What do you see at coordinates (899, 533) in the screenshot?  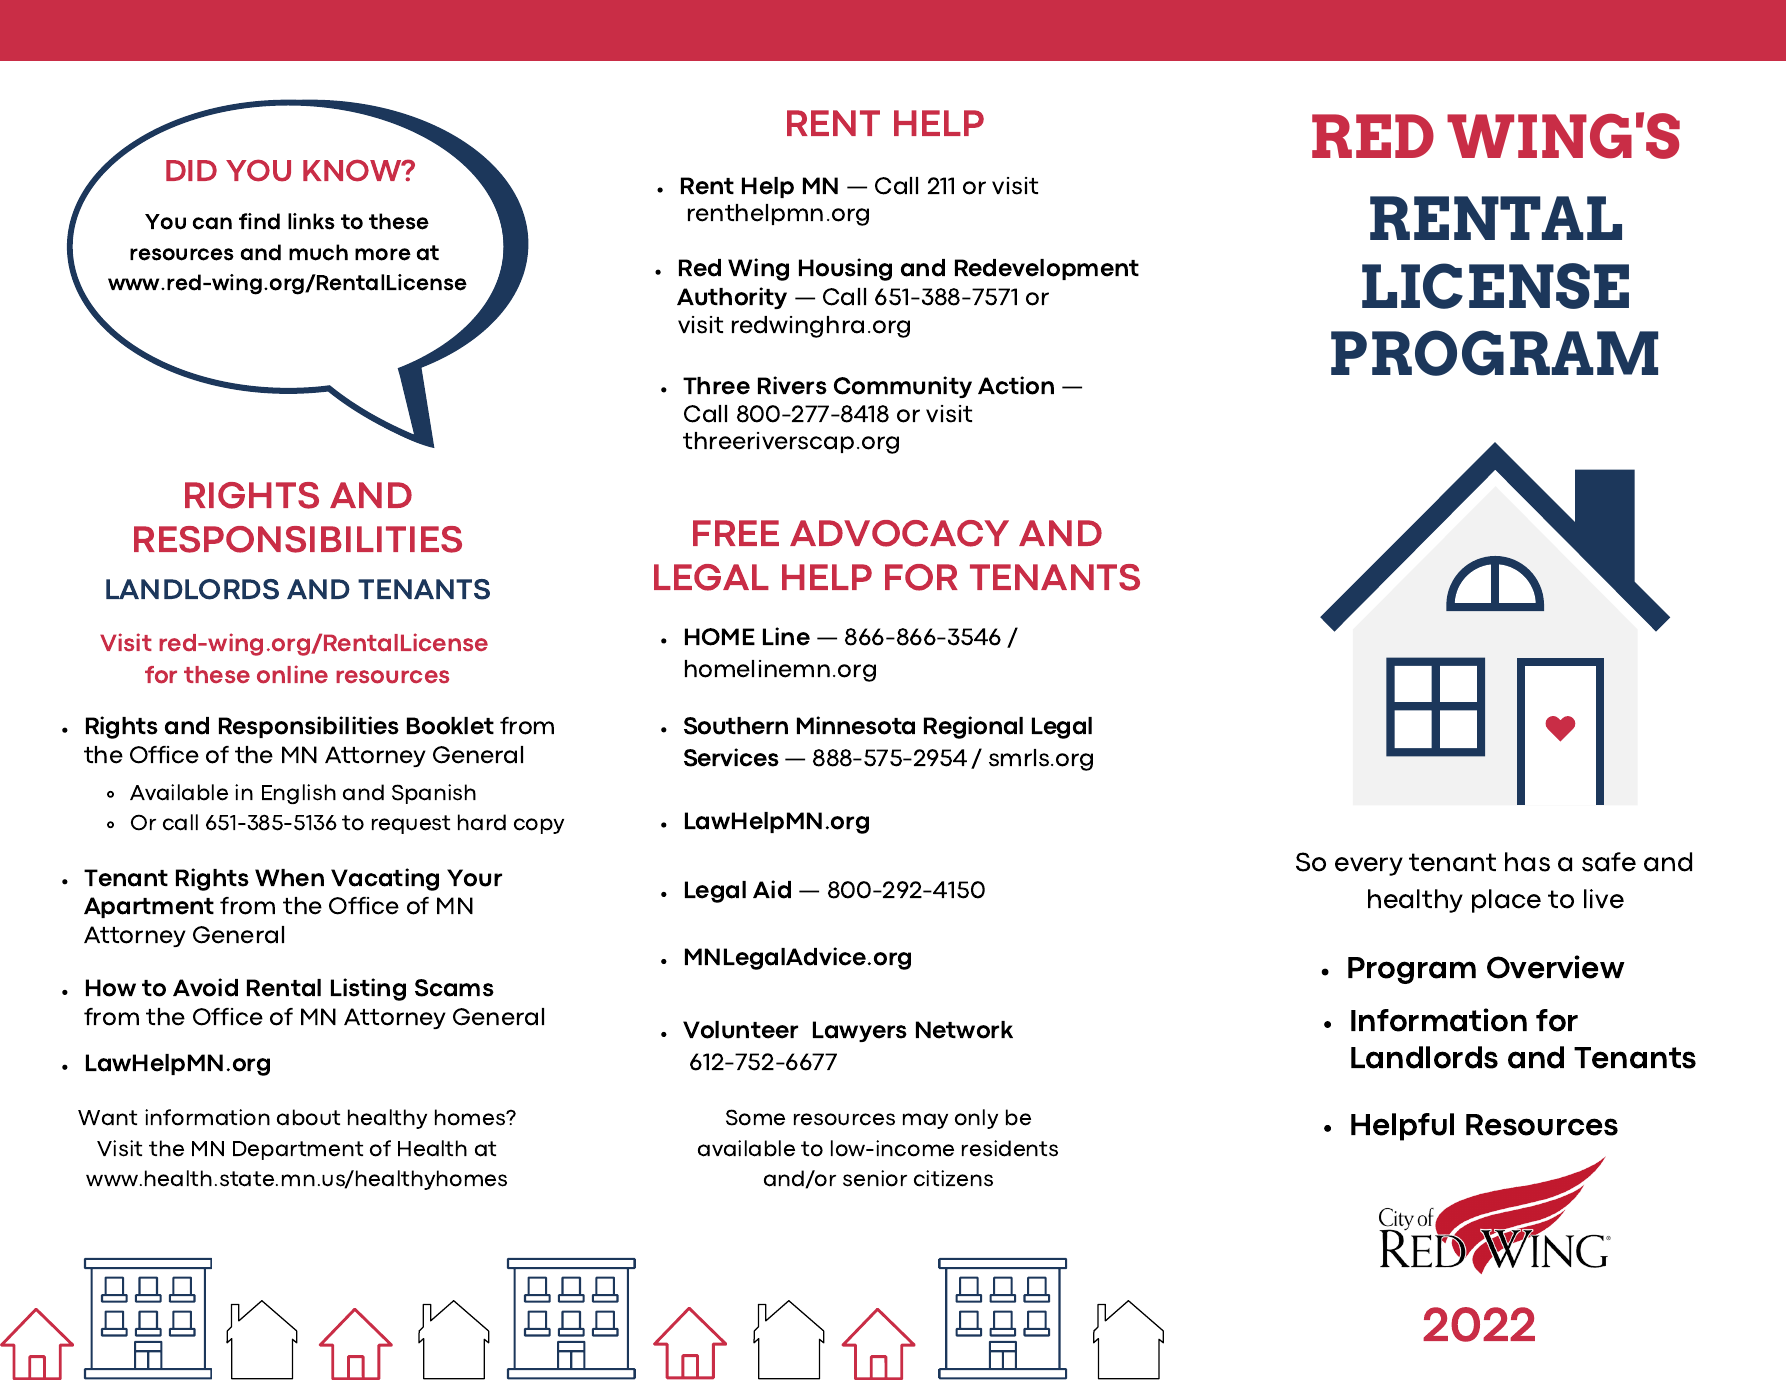 I see `ADVOCACY` at bounding box center [899, 533].
